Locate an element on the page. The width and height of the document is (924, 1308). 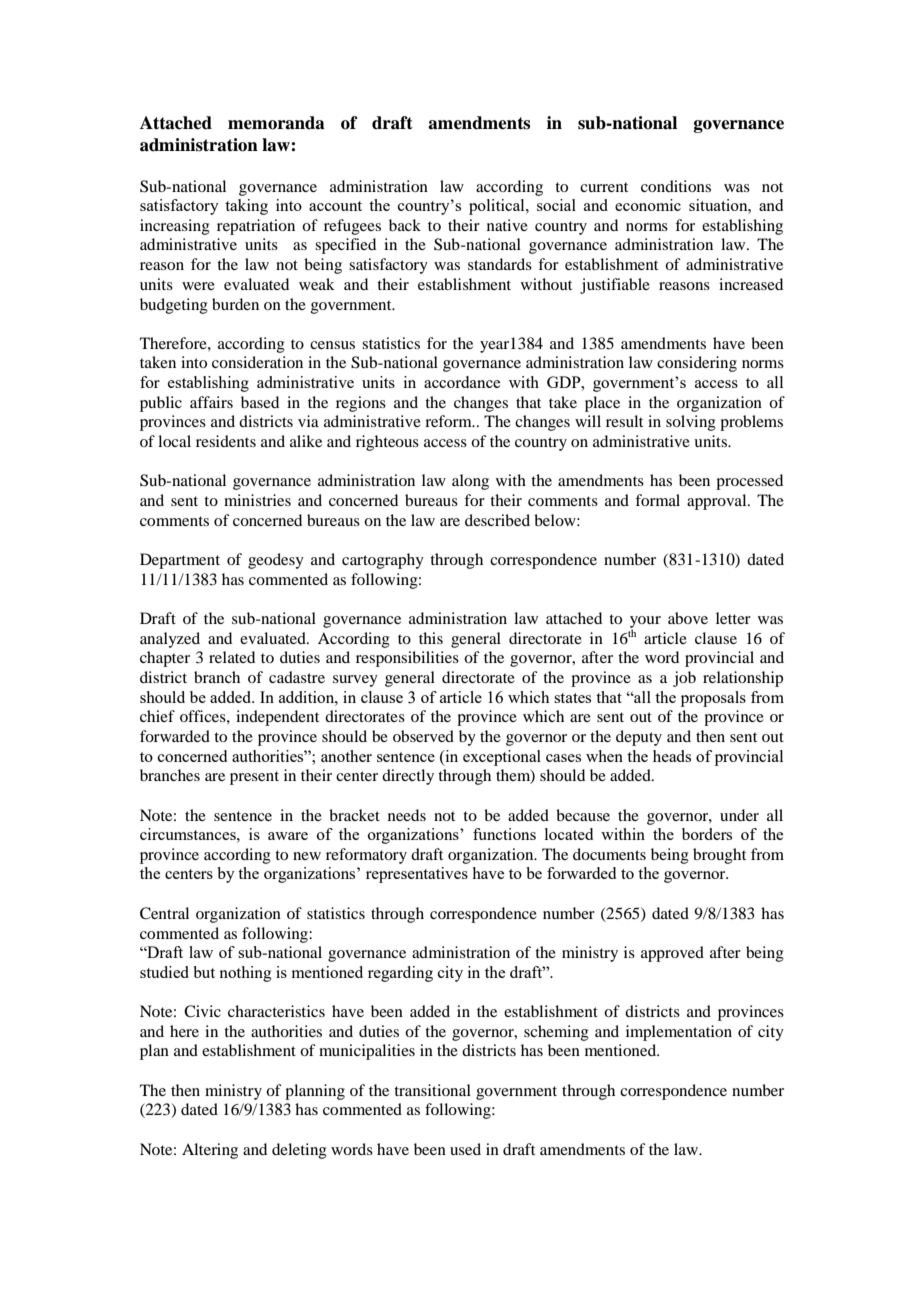
used is located at coordinates (465, 1149).
